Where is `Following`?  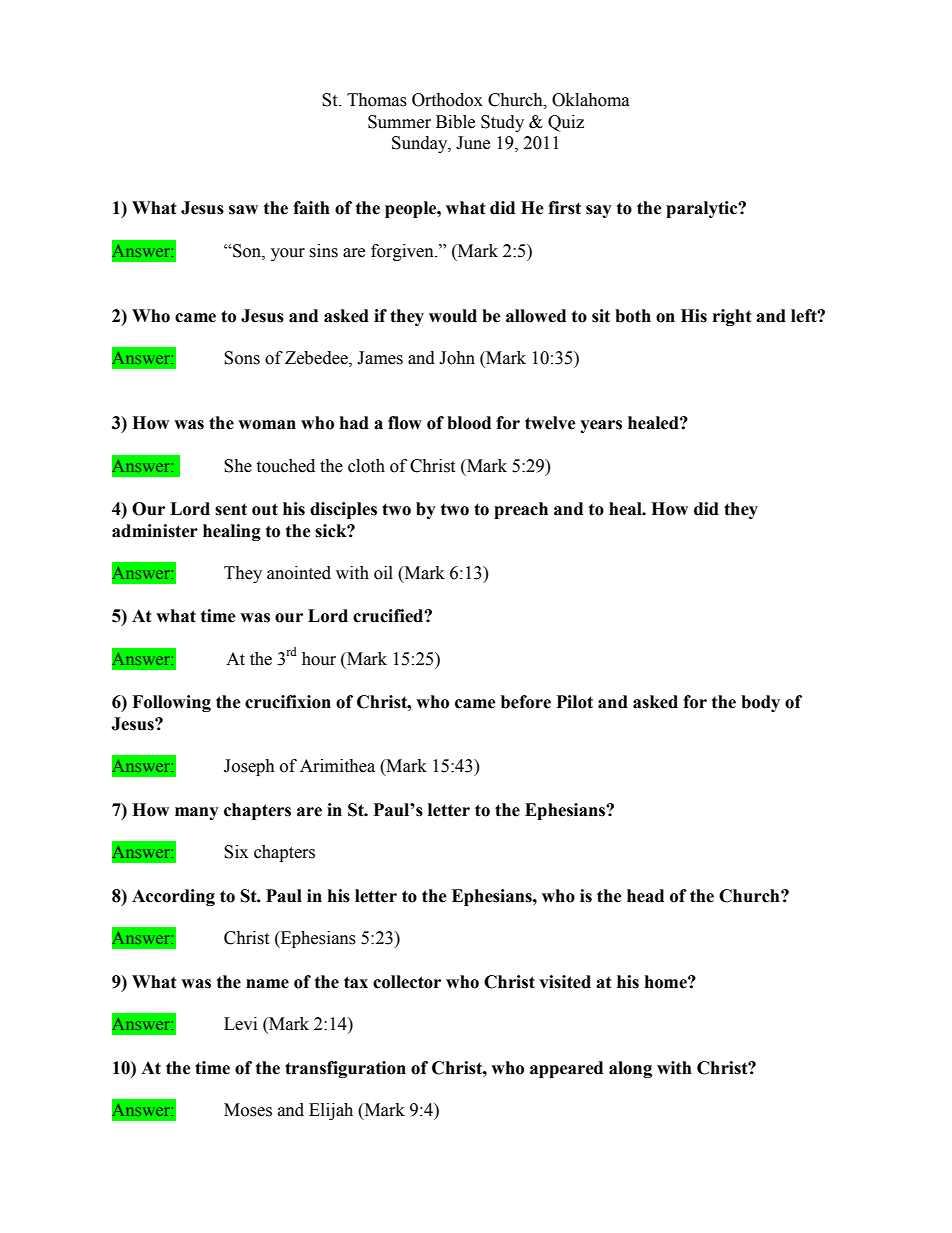 Following is located at coordinates (171, 703).
